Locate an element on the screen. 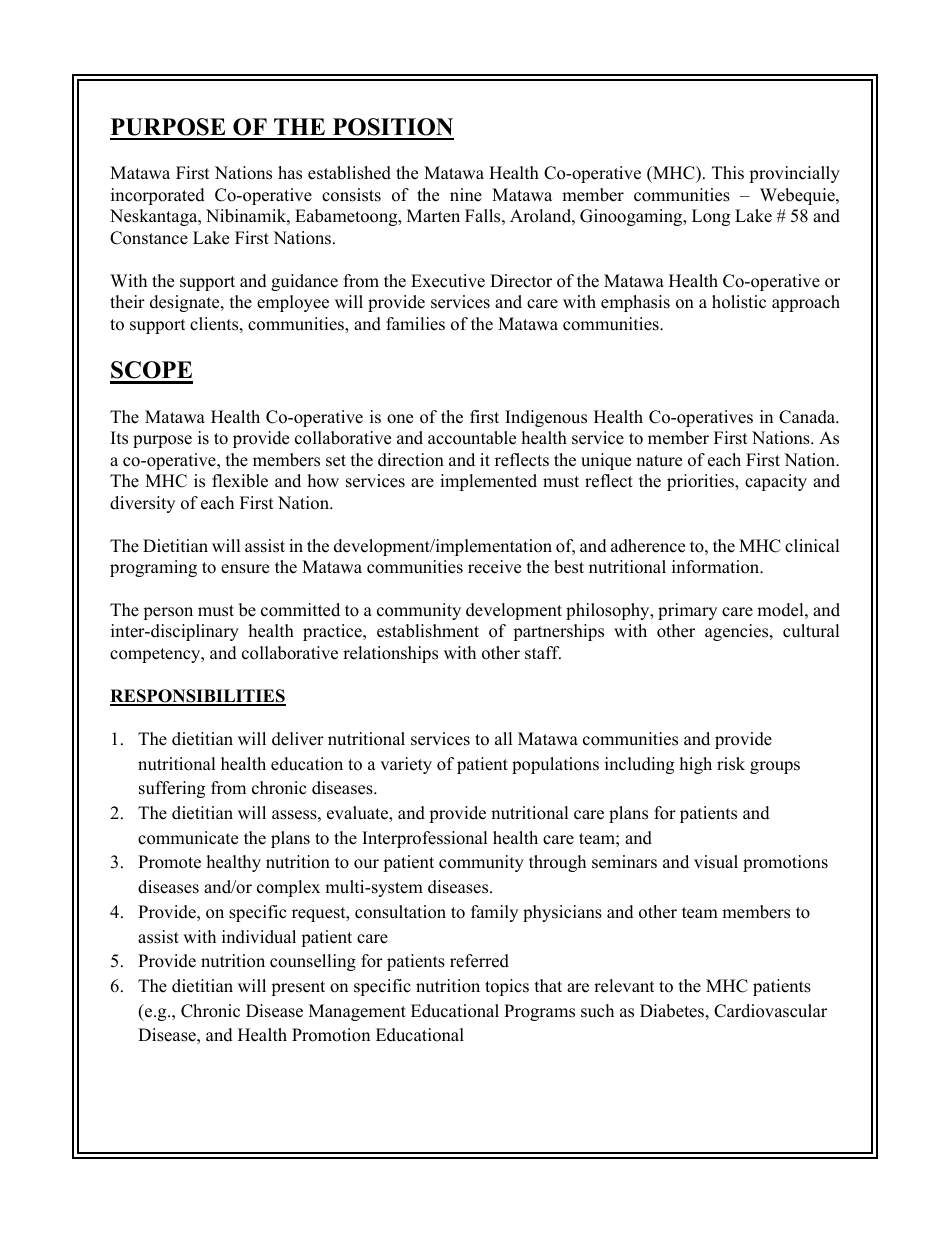 The image size is (952, 1233). receive is located at coordinates (494, 567).
